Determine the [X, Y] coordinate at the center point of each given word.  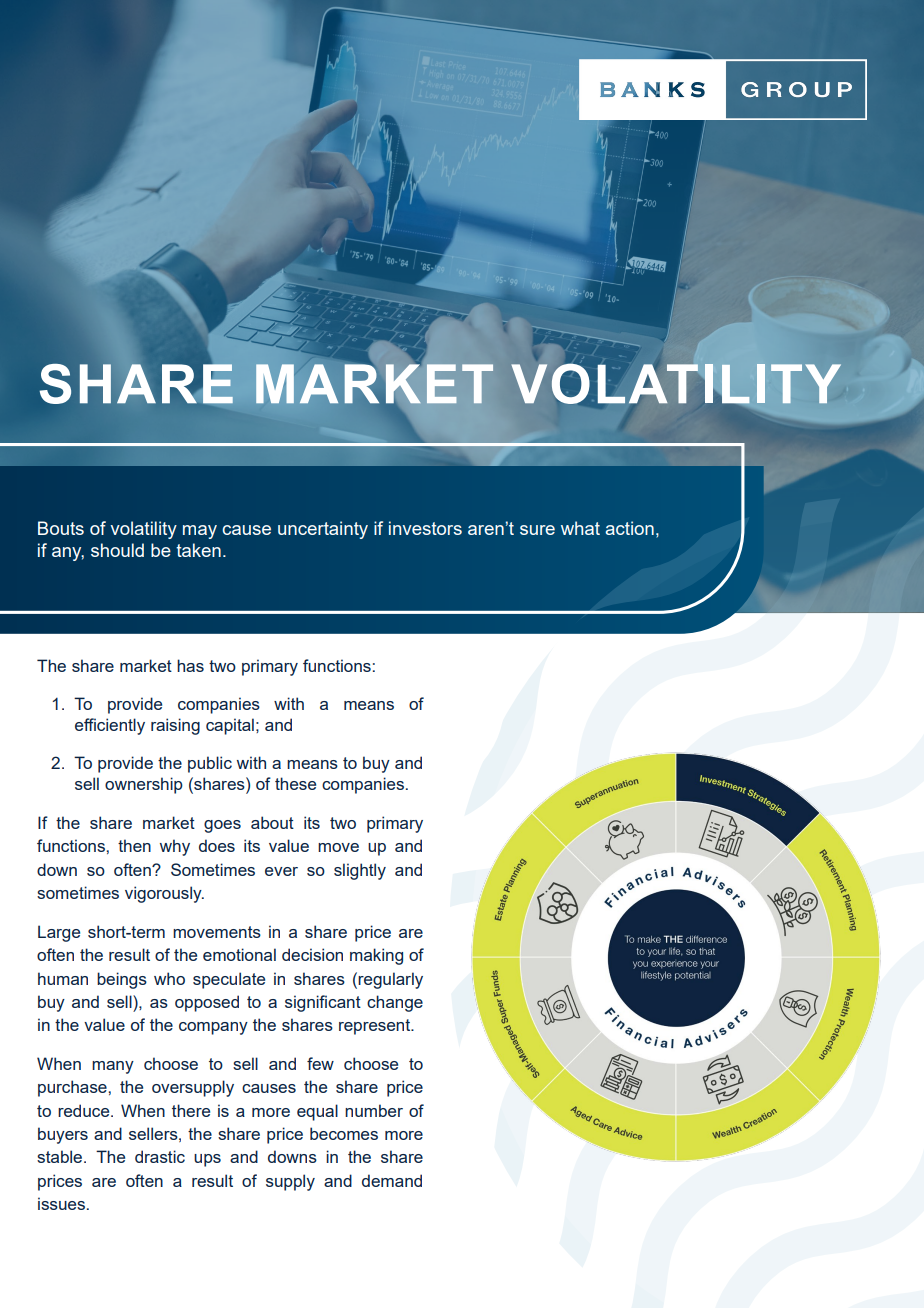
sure [537, 530]
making [376, 956]
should [117, 550]
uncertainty [323, 530]
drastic [160, 1156]
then [134, 845]
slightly [360, 871]
